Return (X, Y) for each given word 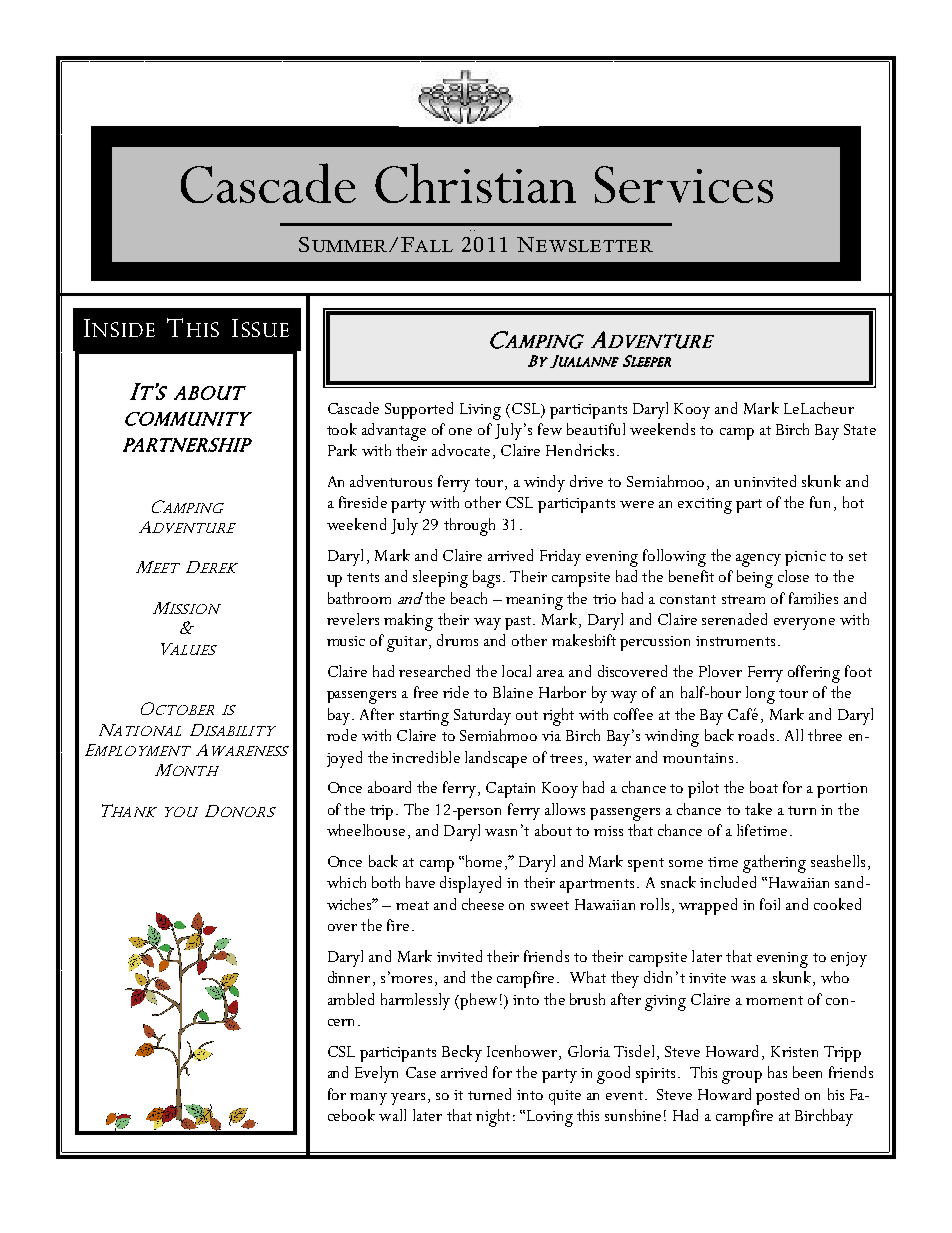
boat (764, 787)
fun (820, 502)
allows (565, 809)
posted (777, 1096)
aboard (389, 787)
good (613, 1075)
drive (586, 481)
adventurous (391, 481)
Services (684, 184)
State (860, 429)
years (408, 1099)
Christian (475, 183)
